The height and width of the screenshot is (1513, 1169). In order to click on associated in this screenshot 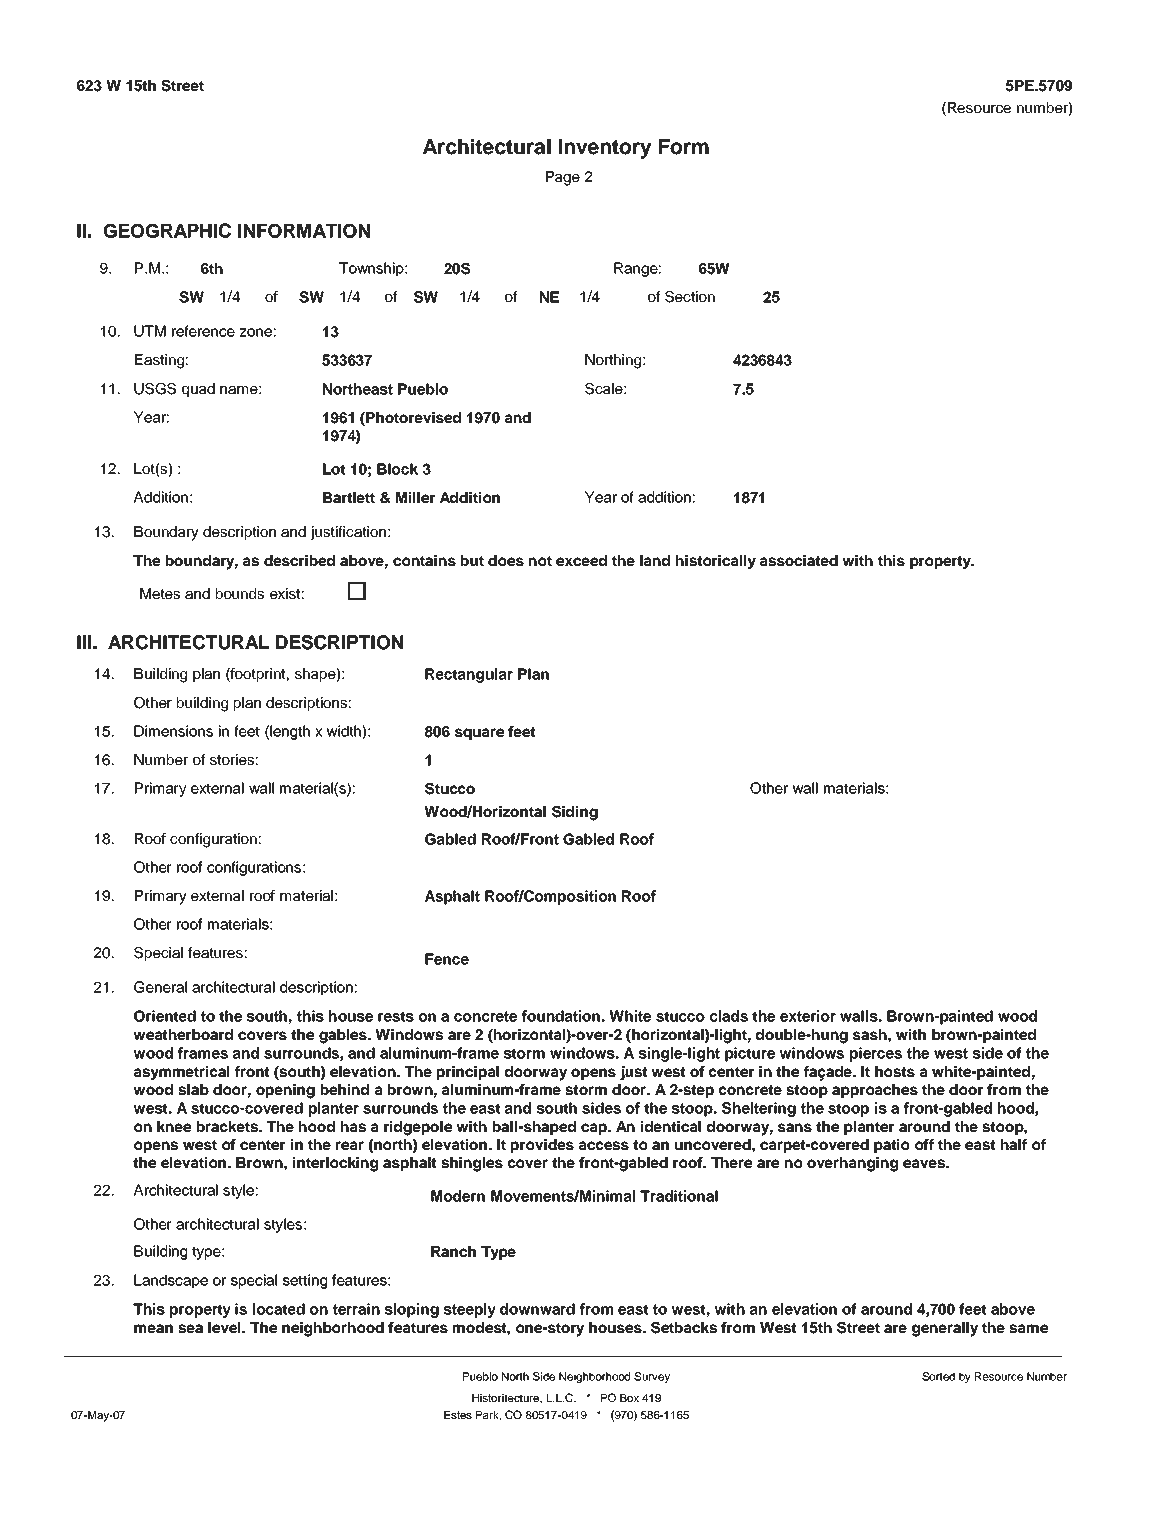, I will do `click(799, 560)`.
